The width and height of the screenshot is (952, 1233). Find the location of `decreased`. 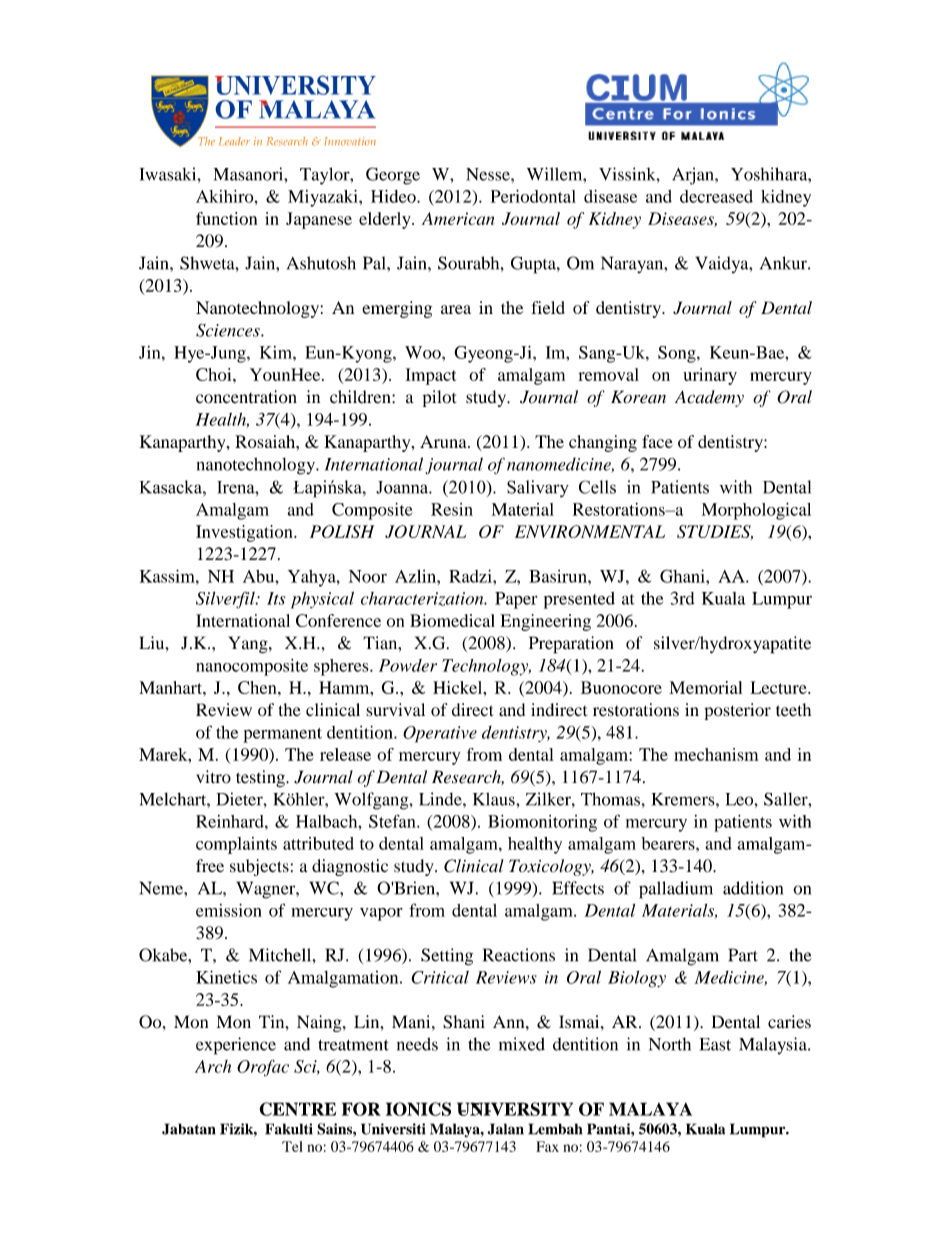

decreased is located at coordinates (716, 196).
